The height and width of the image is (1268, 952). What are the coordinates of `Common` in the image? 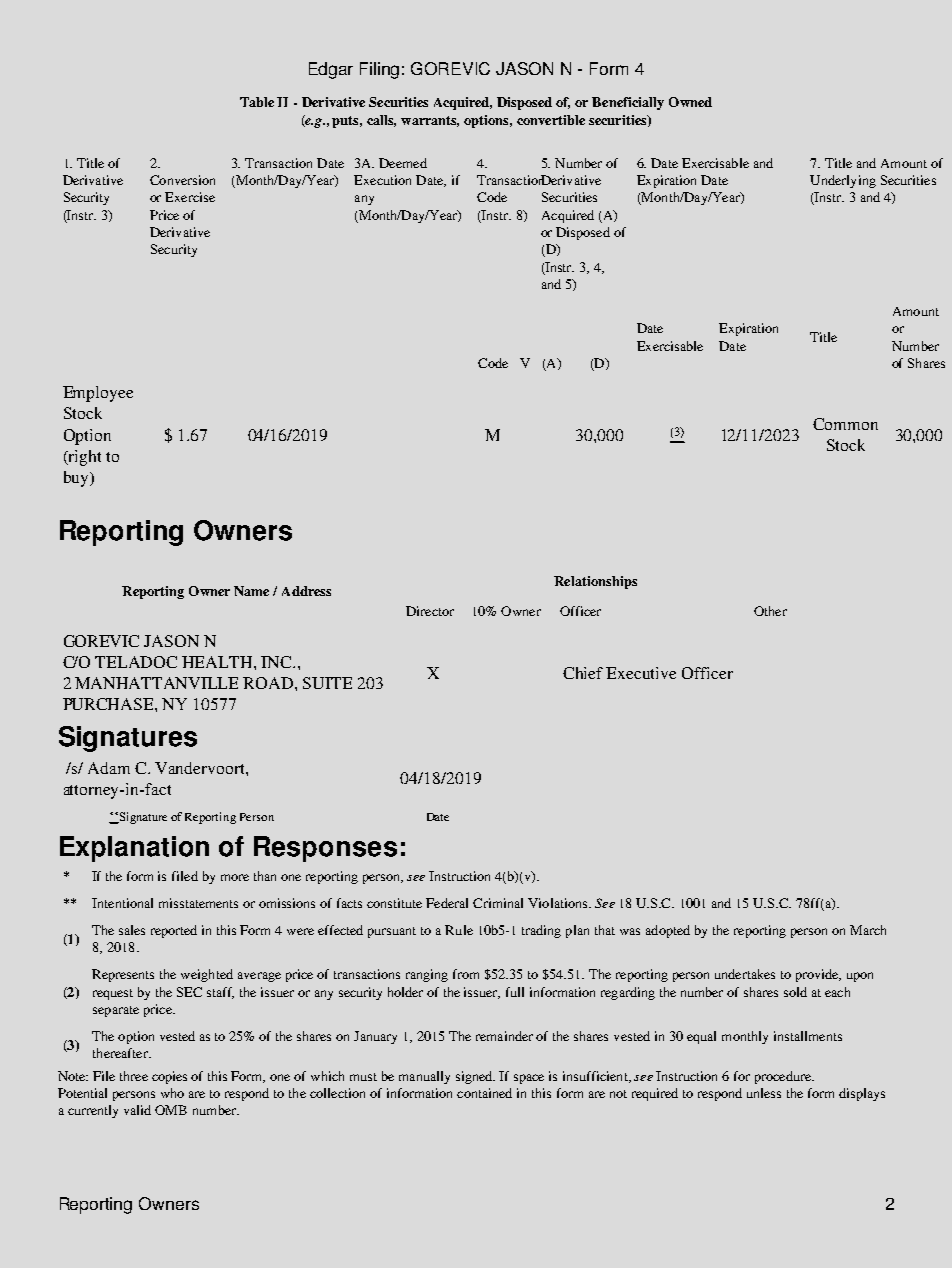 It's located at (845, 424).
